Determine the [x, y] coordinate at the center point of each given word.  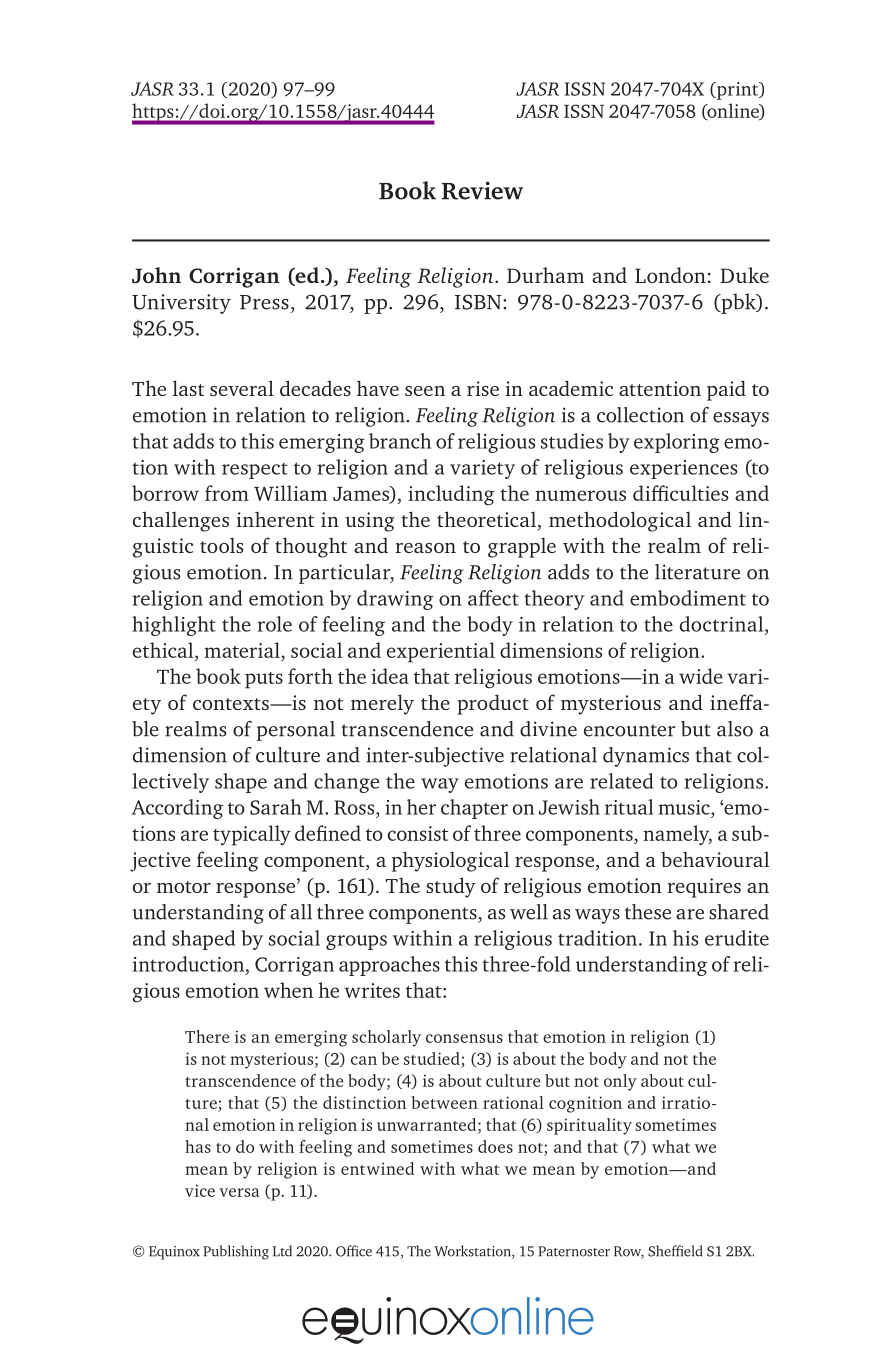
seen [425, 391]
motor [184, 887]
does [495, 1146]
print [737, 91]
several [242, 388]
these [648, 912]
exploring [677, 443]
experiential [441, 652]
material [242, 650]
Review [482, 190]
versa [239, 1192]
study [451, 887]
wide [701, 676]
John [156, 275]
